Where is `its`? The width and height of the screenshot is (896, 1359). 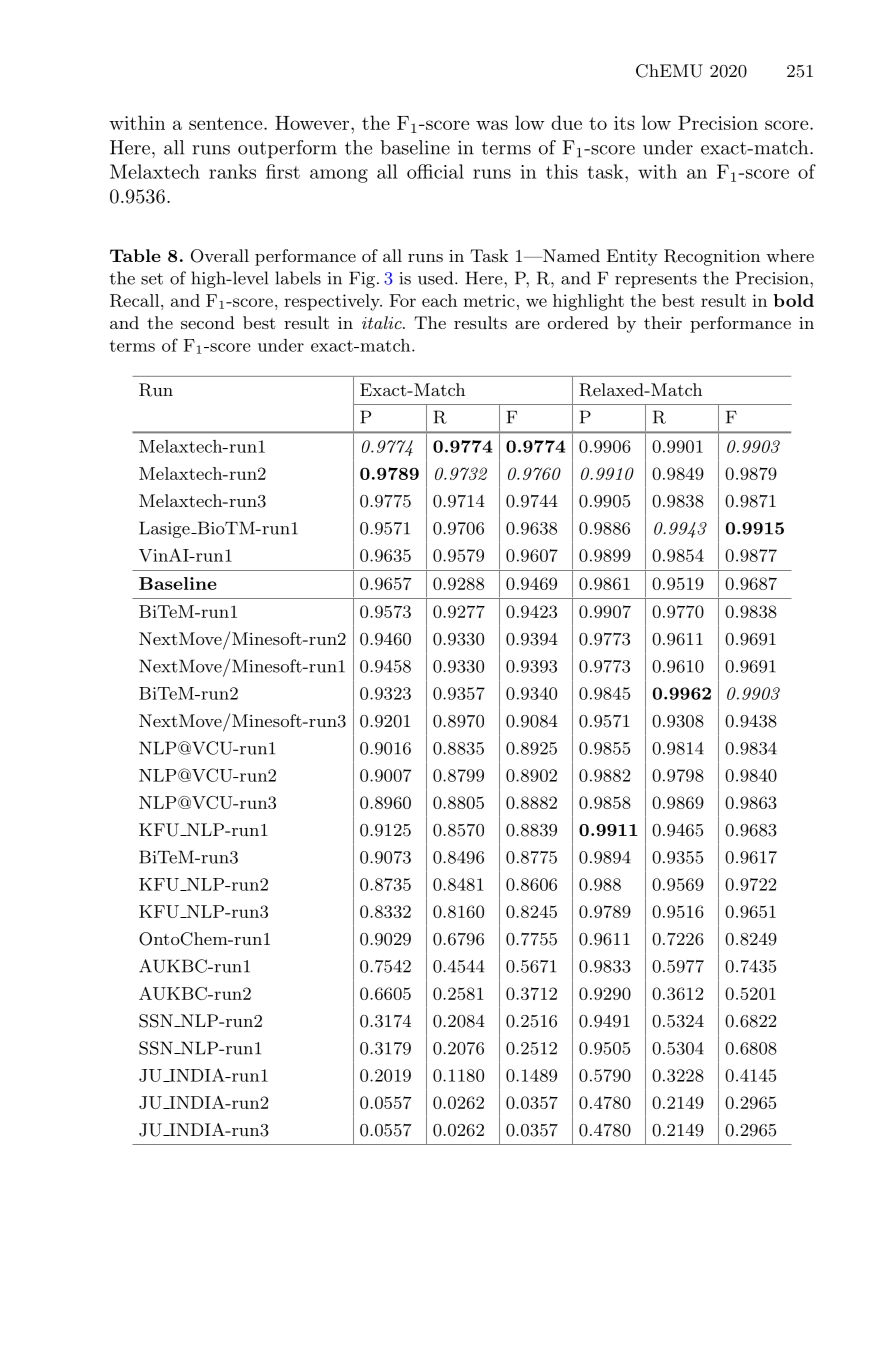
its is located at coordinates (624, 123).
